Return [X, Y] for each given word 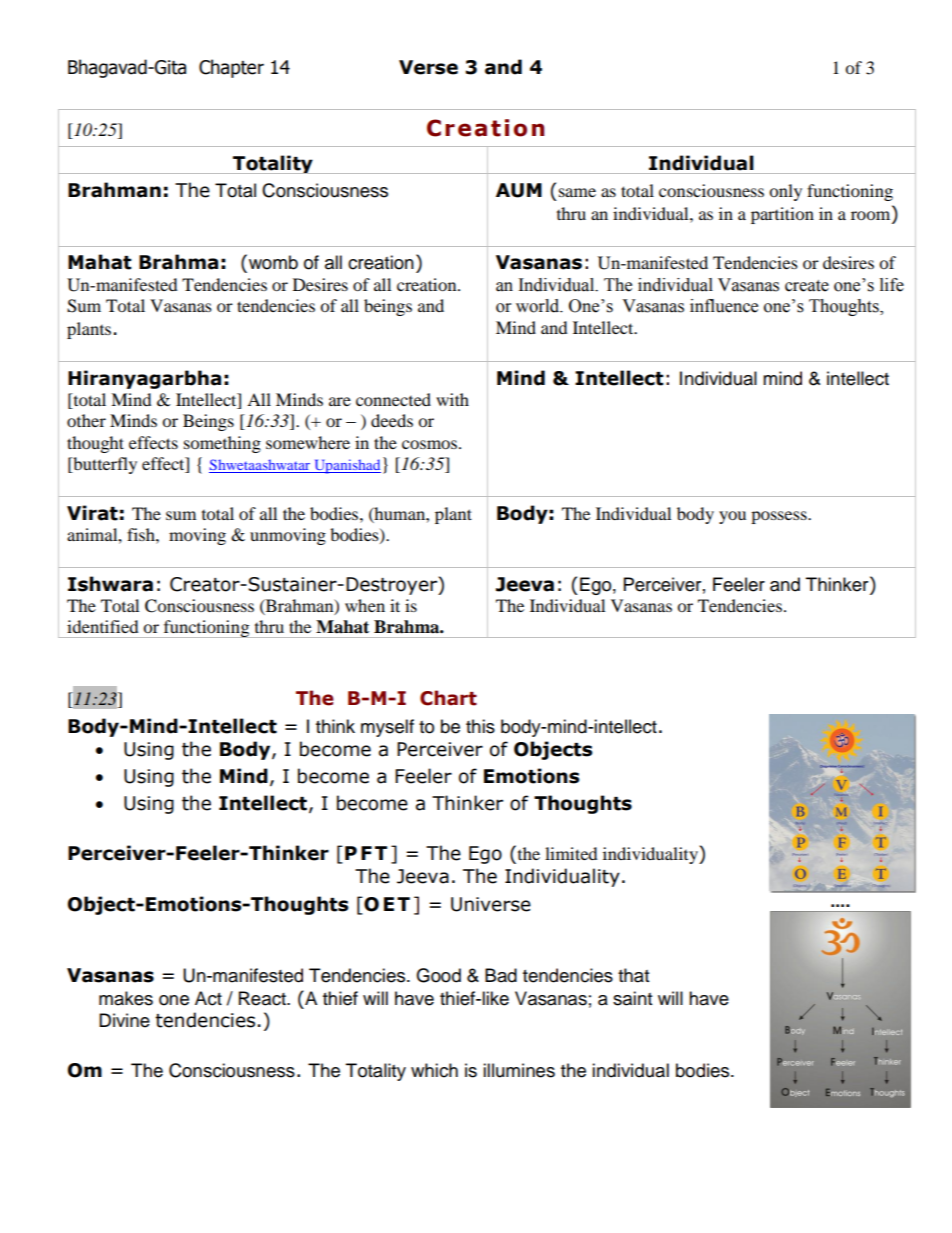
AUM [519, 190]
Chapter [231, 68]
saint [632, 998]
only [785, 192]
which [434, 1070]
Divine [124, 1020]
